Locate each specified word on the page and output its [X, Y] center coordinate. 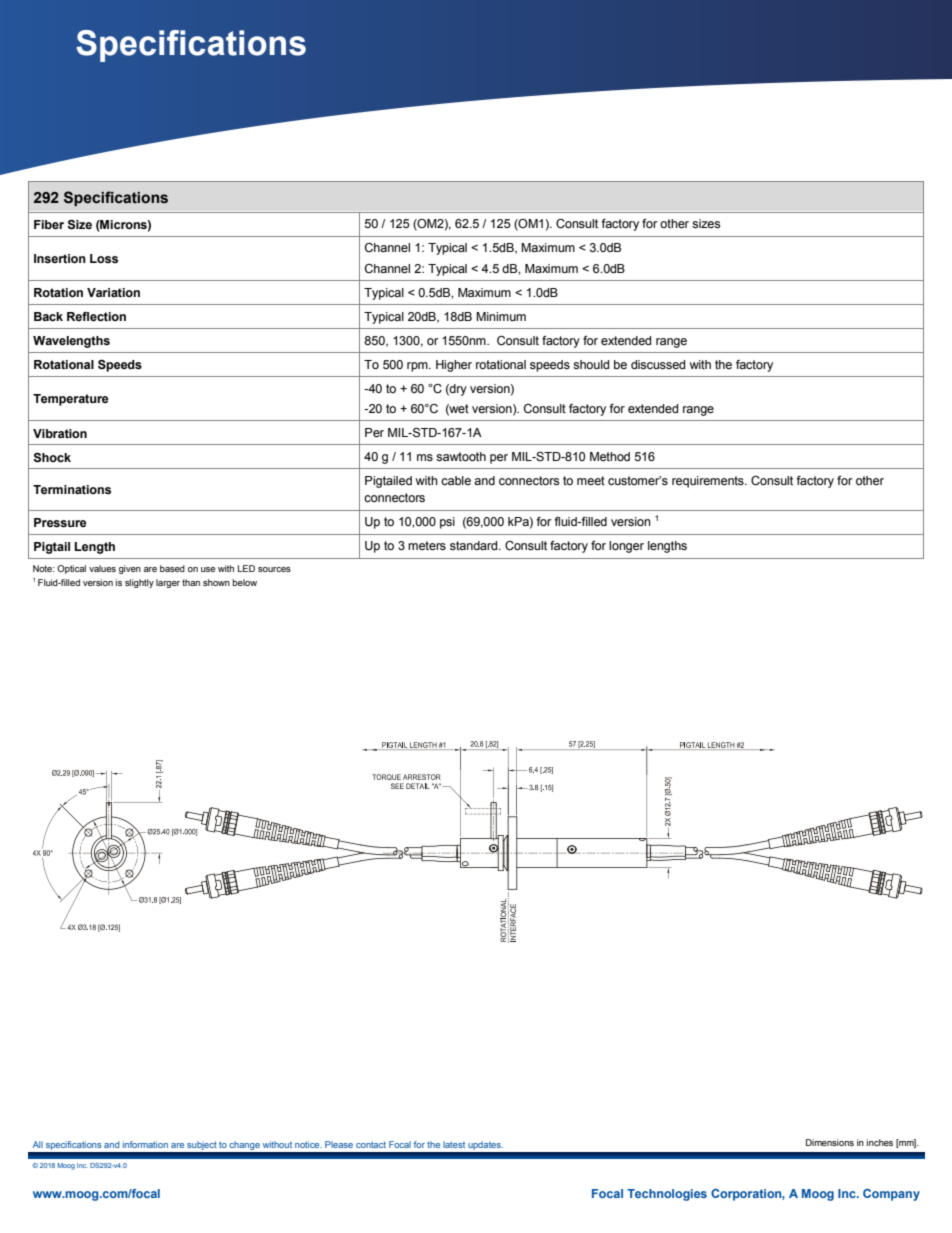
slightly [139, 583]
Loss [104, 258]
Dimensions [830, 1142]
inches [880, 1142]
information [145, 1144]
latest [454, 1144]
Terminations [72, 489]
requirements [709, 482]
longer [626, 547]
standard [475, 546]
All [38, 1144]
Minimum [501, 316]
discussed [658, 365]
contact [371, 1144]
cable [456, 480]
